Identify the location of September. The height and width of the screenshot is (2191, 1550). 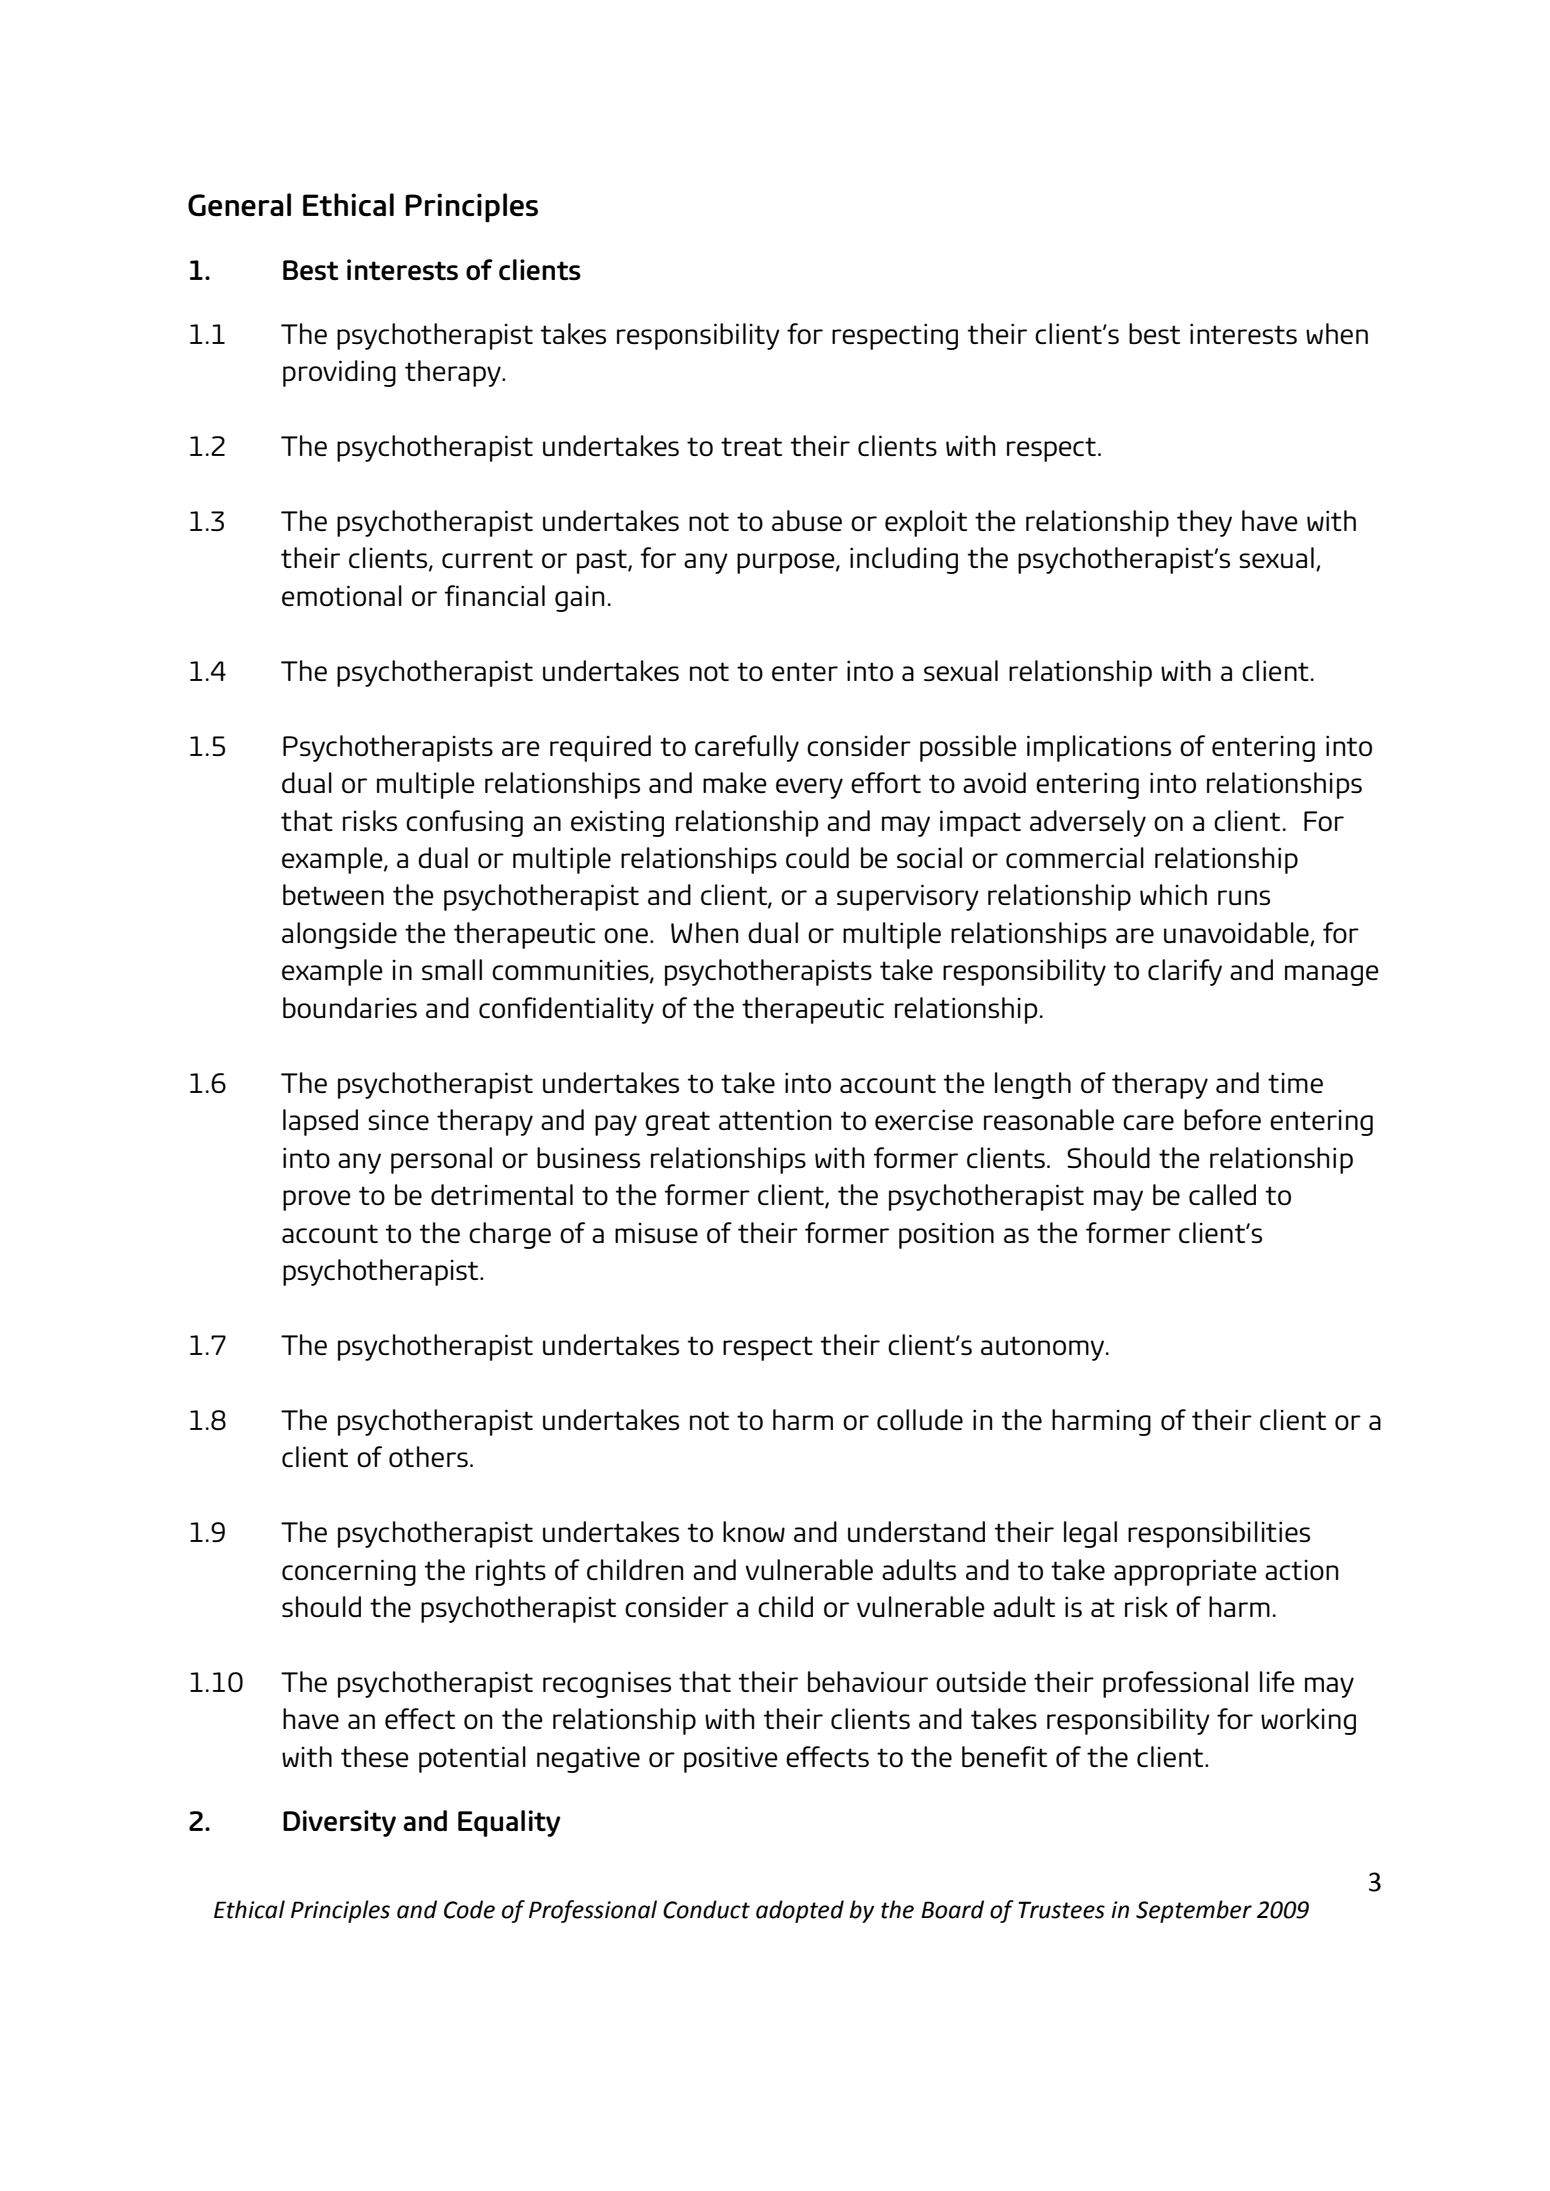
(1194, 1911).
